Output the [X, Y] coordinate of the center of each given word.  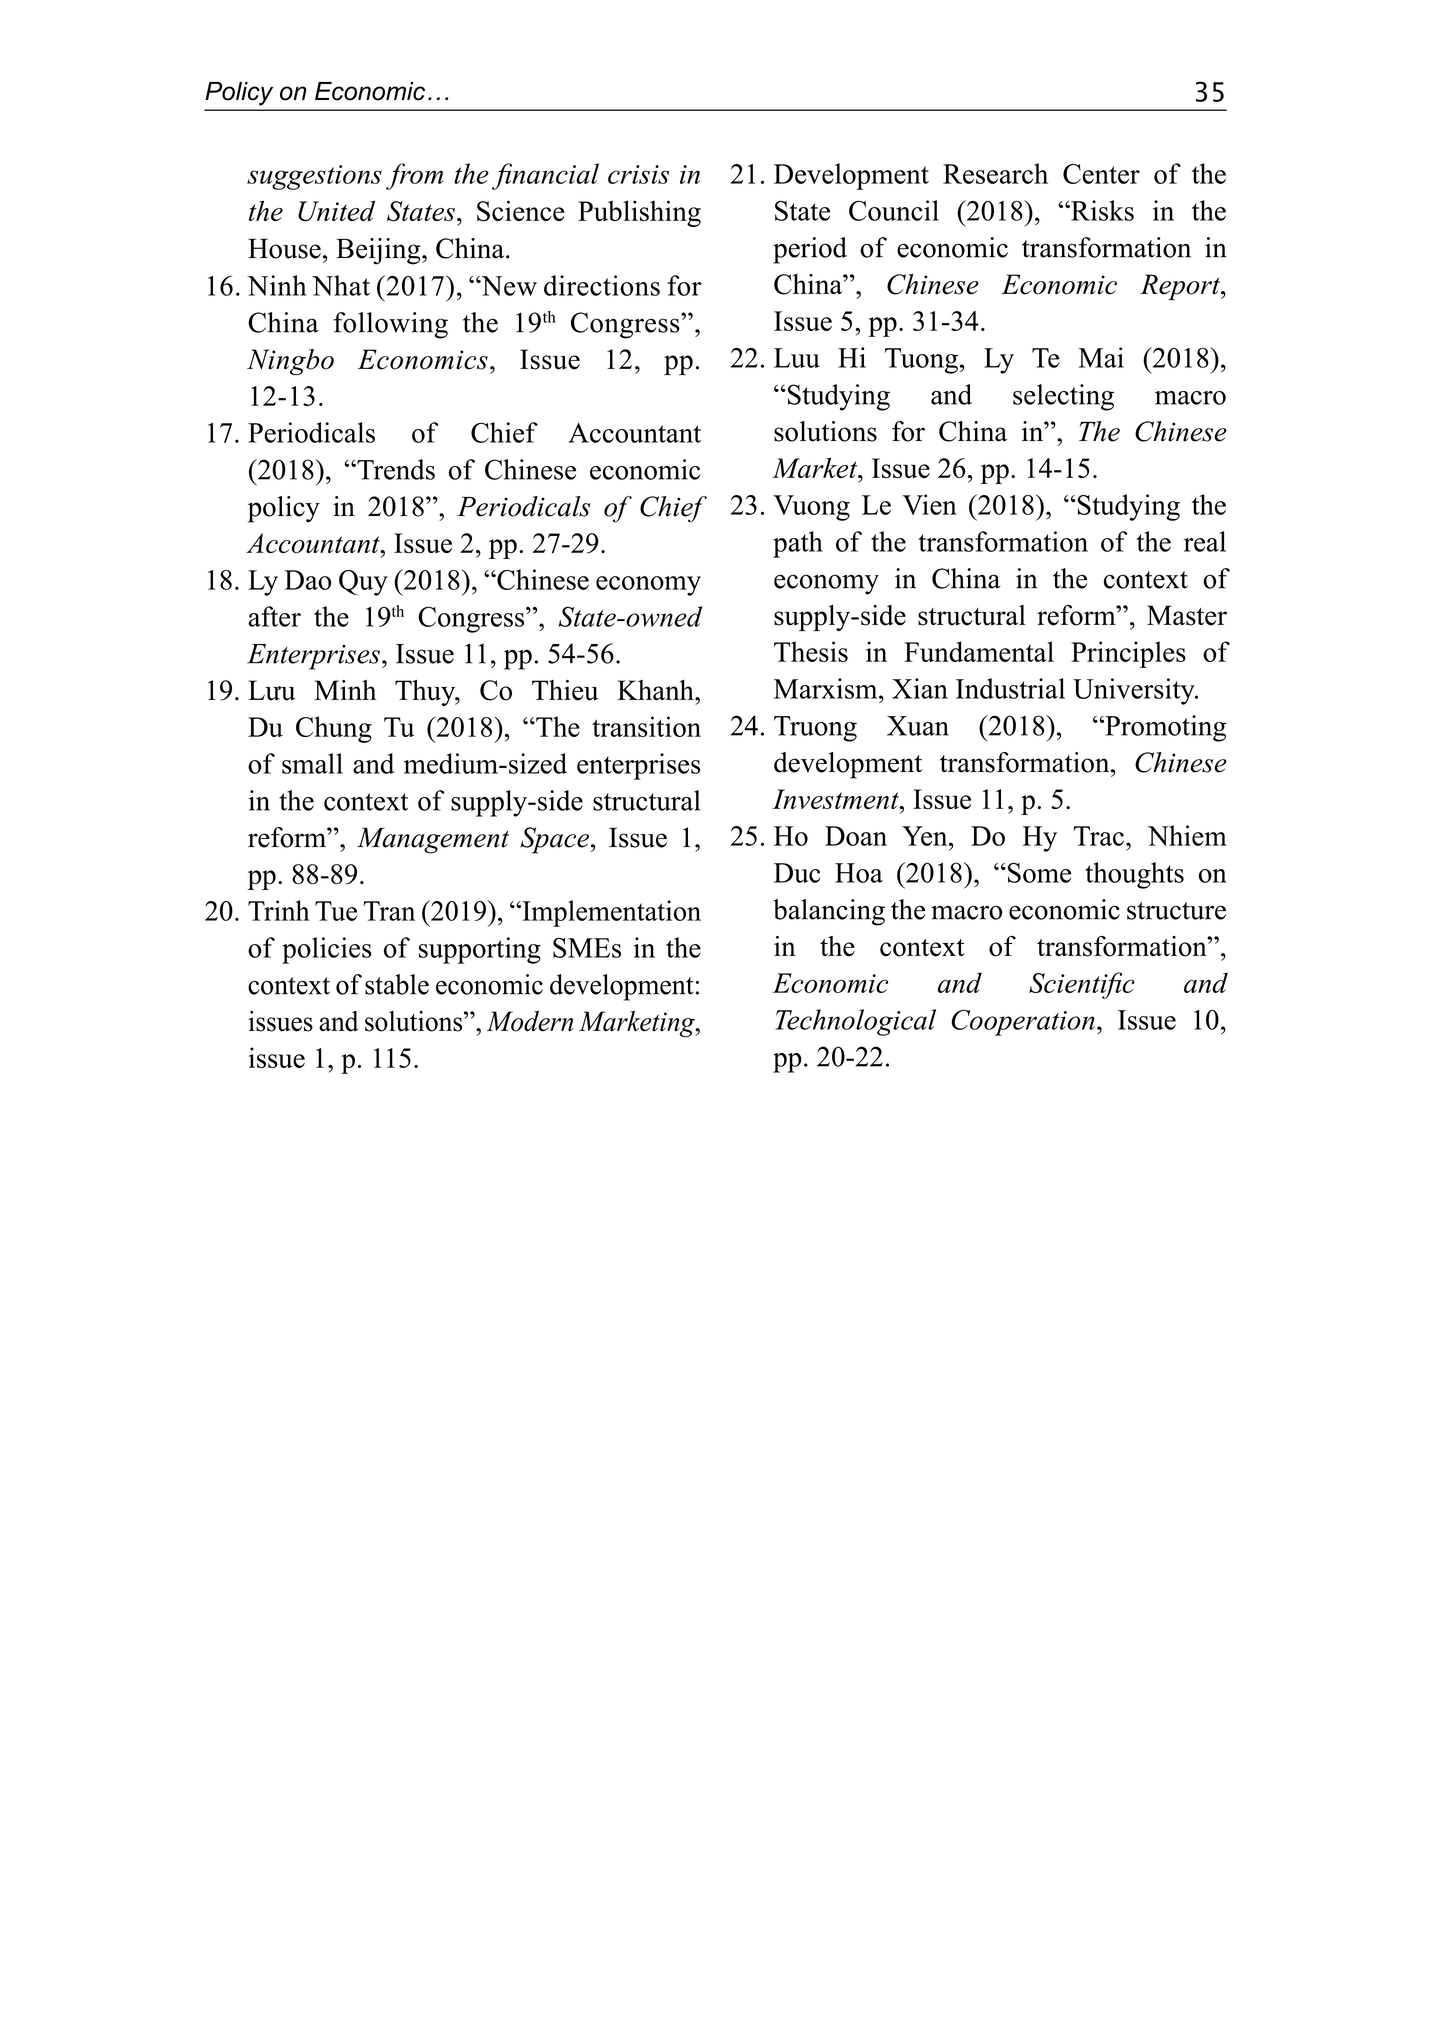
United [336, 211]
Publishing [639, 213]
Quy [363, 583]
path [798, 544]
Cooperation [1023, 1022]
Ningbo [290, 362]
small [312, 763]
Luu [797, 358]
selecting [1063, 397]
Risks [1101, 210]
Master [1187, 615]
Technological [855, 1022]
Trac [1099, 836]
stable [397, 984]
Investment [836, 799]
